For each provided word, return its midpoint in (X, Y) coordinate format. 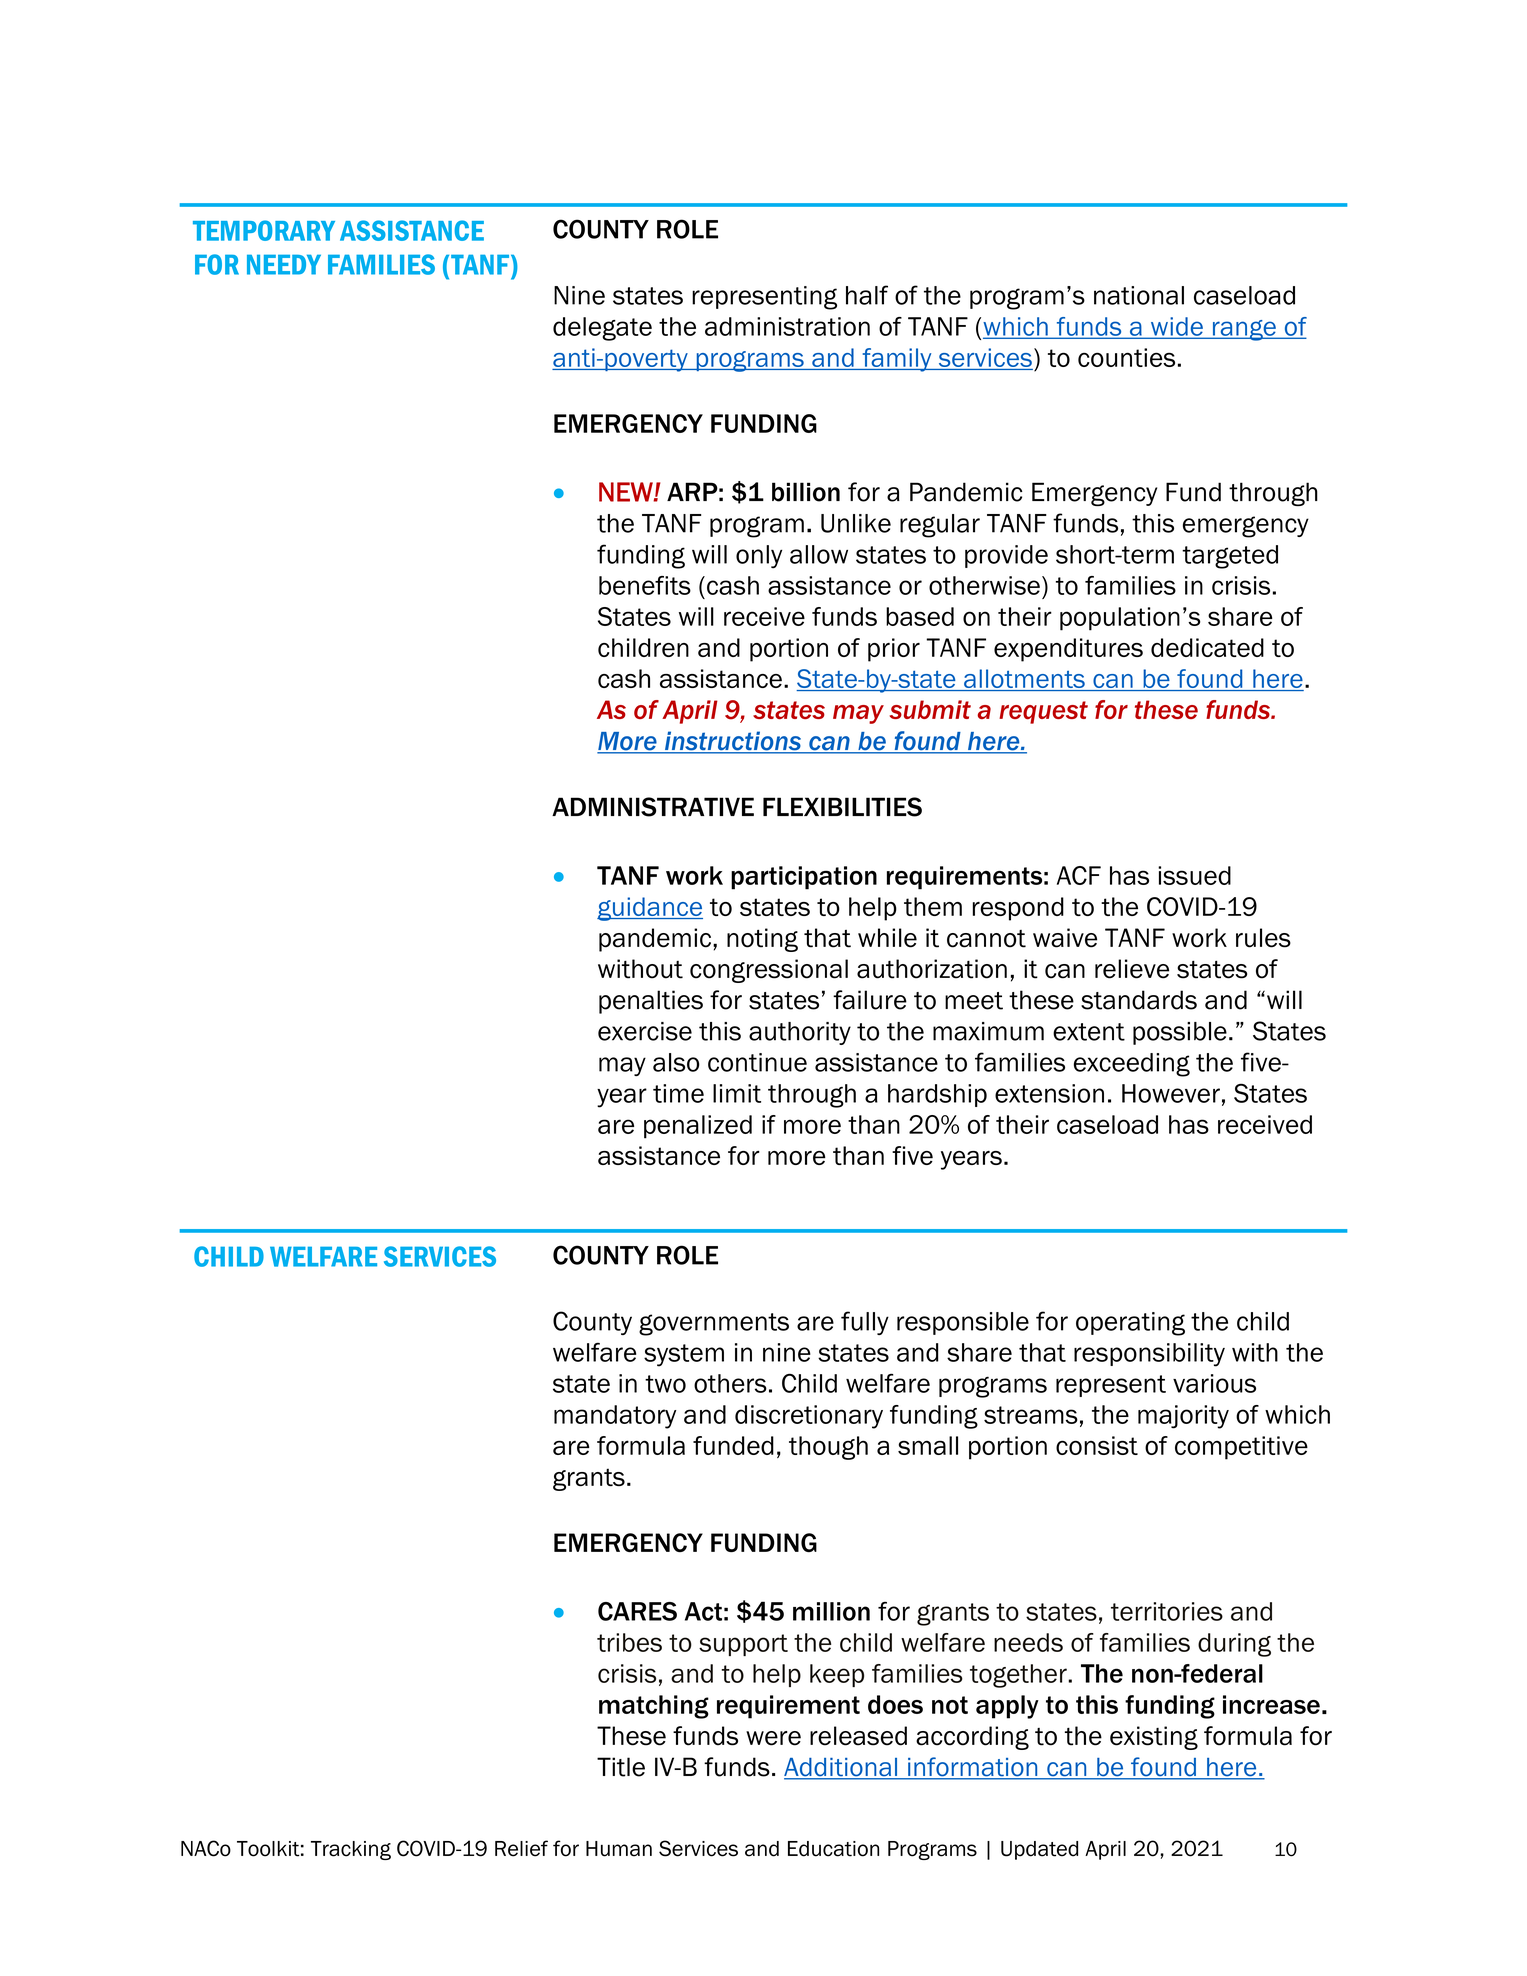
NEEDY (284, 265)
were (773, 1738)
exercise (645, 1031)
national (1139, 295)
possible (1180, 1033)
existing (1154, 1738)
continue (757, 1062)
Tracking (351, 1850)
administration (787, 326)
